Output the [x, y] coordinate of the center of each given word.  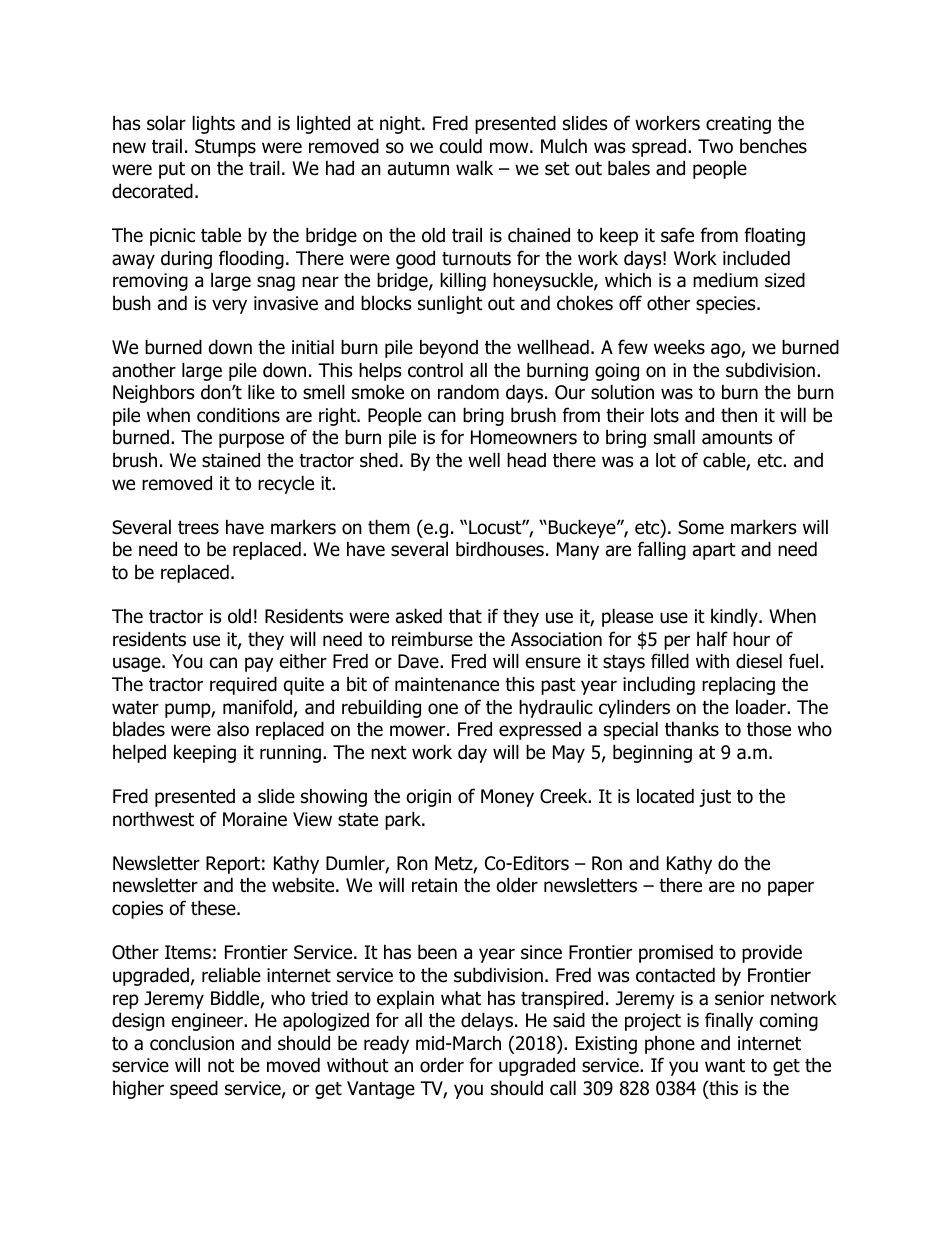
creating [738, 125]
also [233, 729]
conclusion [192, 1043]
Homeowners [524, 437]
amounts [737, 438]
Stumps [225, 148]
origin [428, 798]
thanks [692, 729]
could [461, 146]
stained [231, 460]
